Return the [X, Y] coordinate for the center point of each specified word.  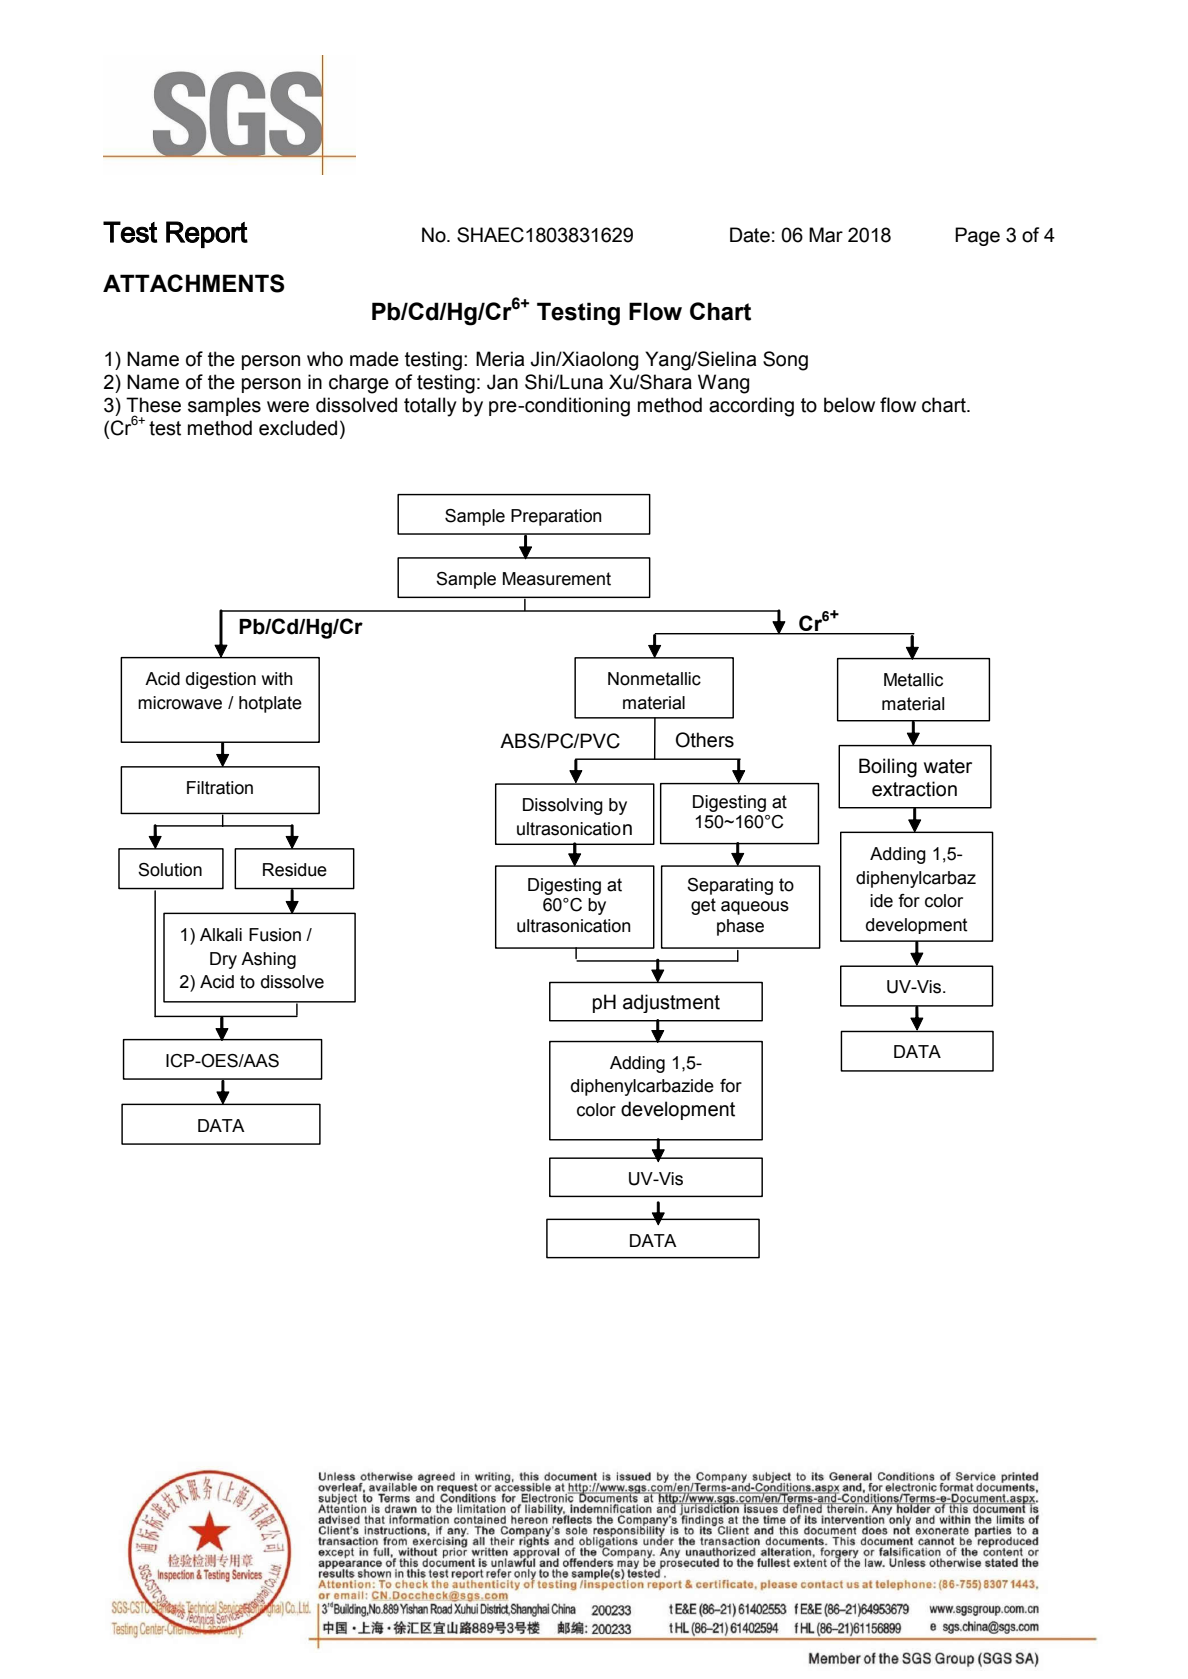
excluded [298, 428]
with [277, 679]
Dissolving [563, 806]
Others [705, 740]
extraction [914, 789]
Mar [826, 235]
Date [750, 235]
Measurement [557, 579]
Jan [502, 382]
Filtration [220, 788]
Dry [223, 960]
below [849, 405]
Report [207, 234]
